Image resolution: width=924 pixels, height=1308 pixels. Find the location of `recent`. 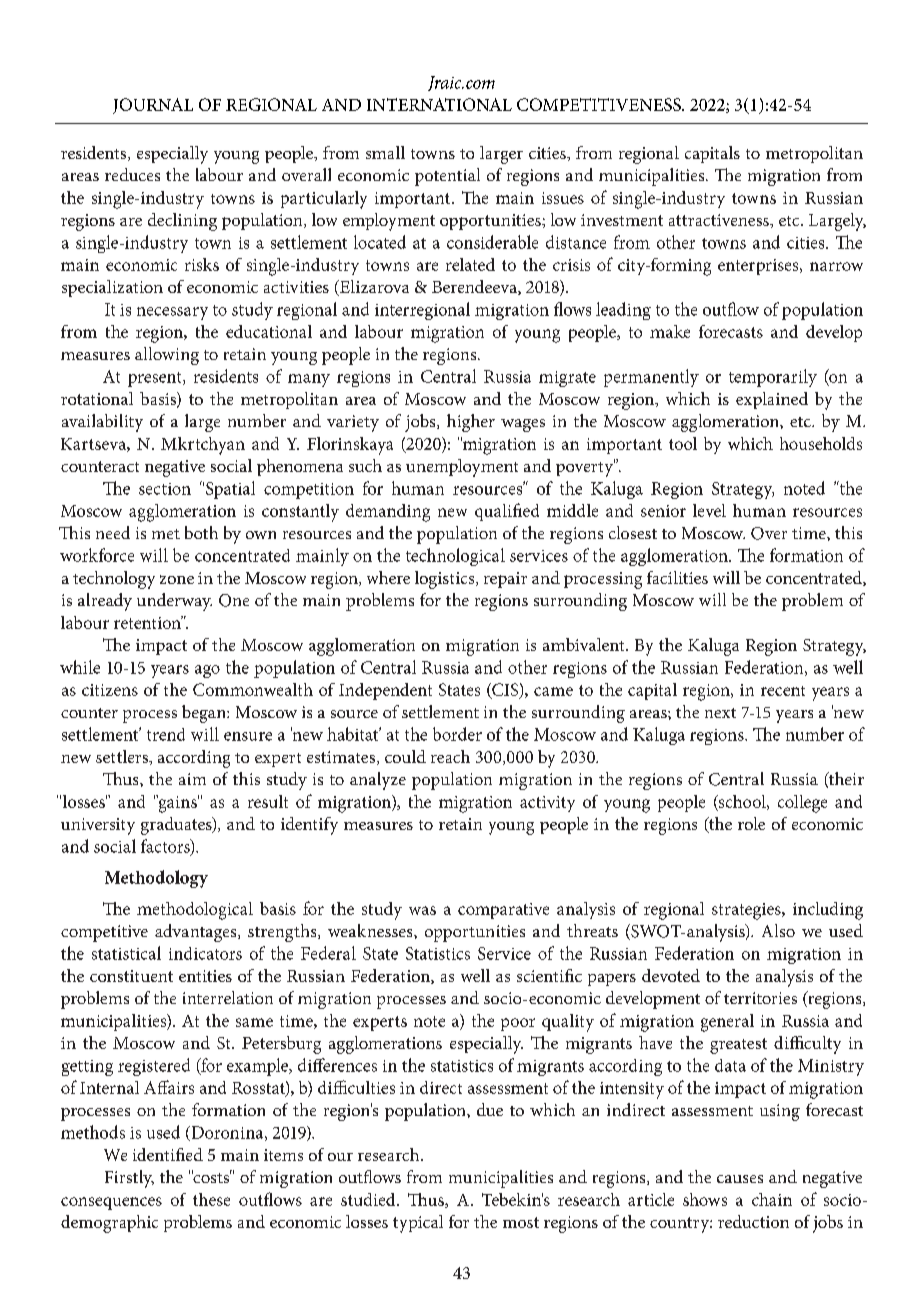

recent is located at coordinates (783, 691).
